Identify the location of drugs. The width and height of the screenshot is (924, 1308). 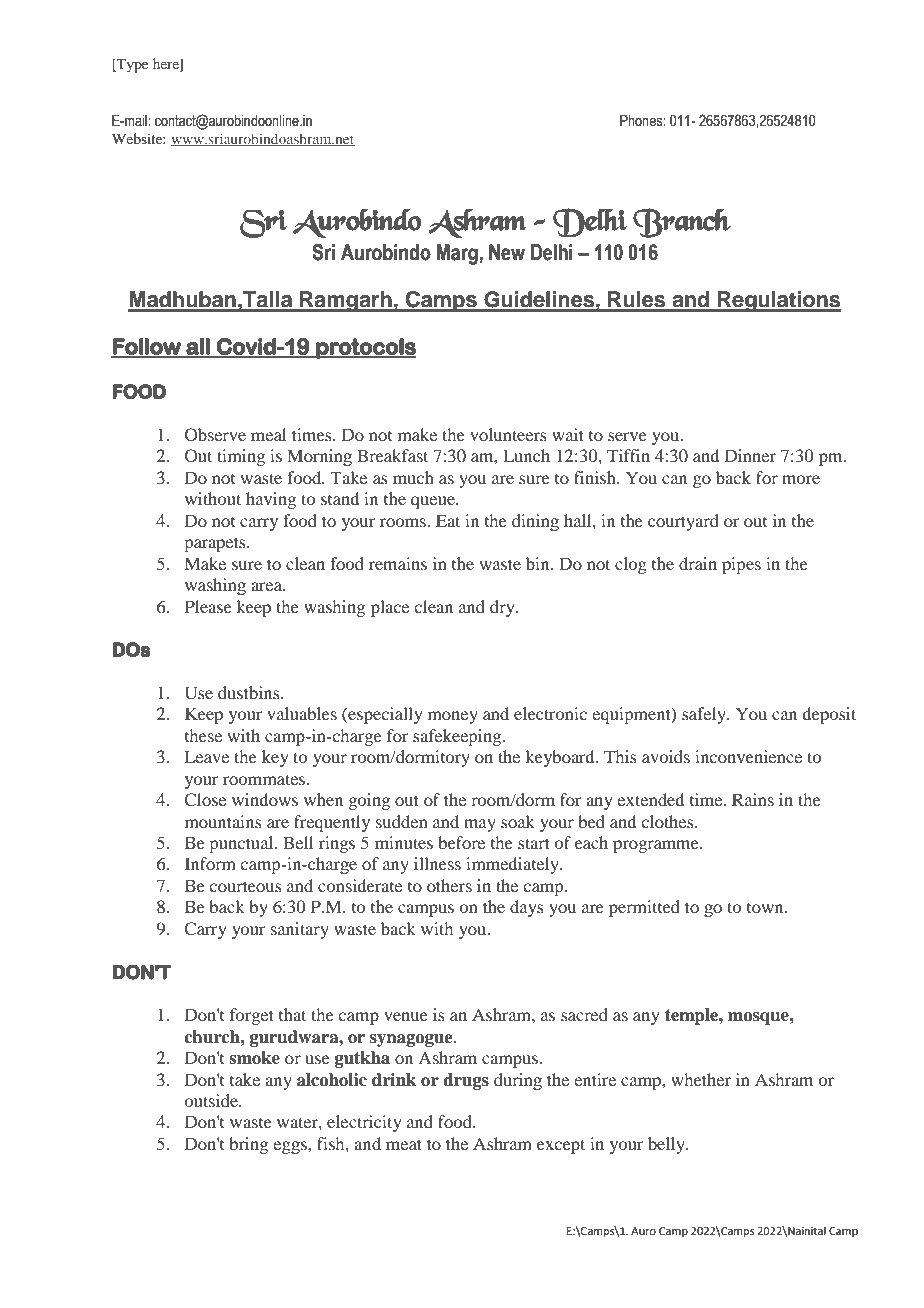
(466, 1081).
